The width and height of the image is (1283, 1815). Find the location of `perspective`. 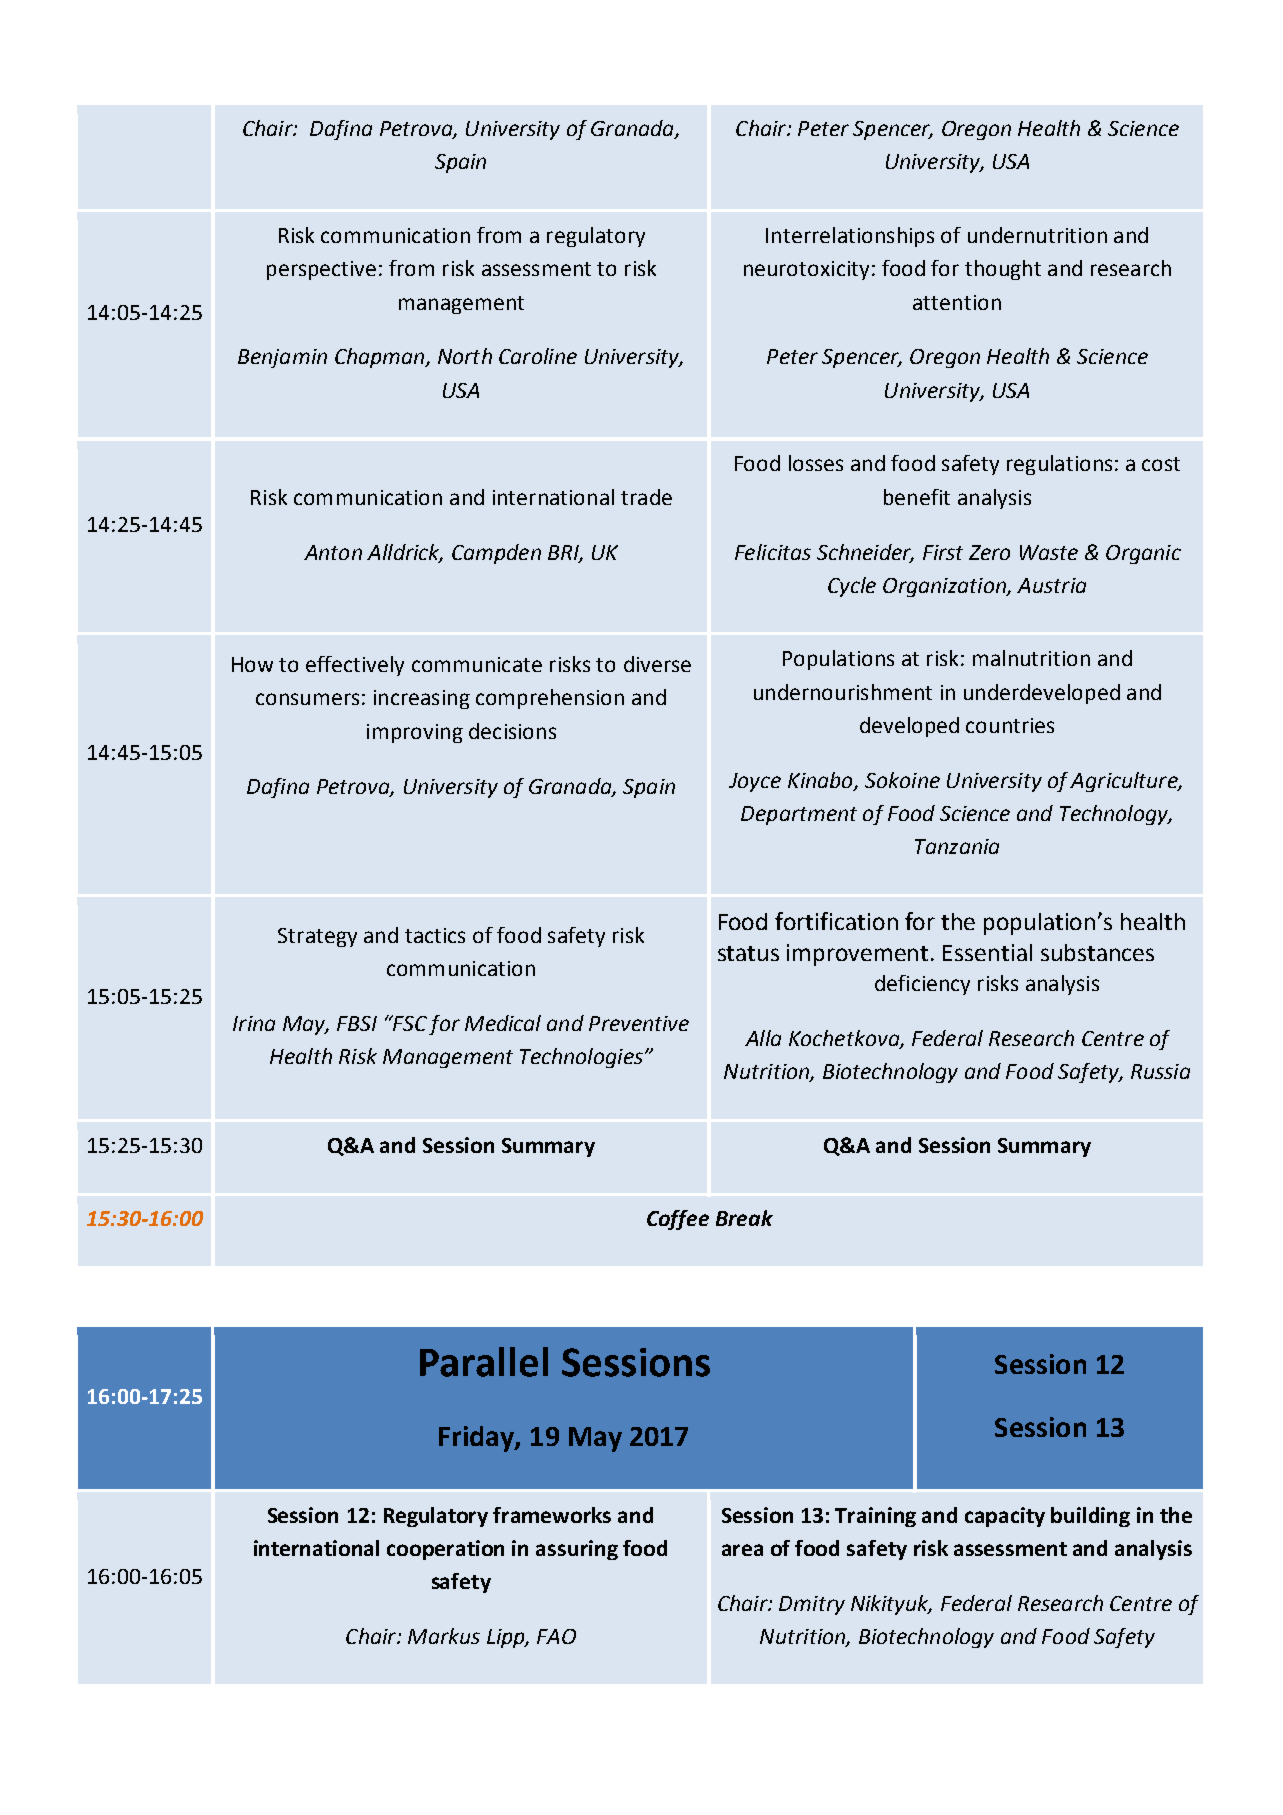

perspective is located at coordinates (321, 270).
